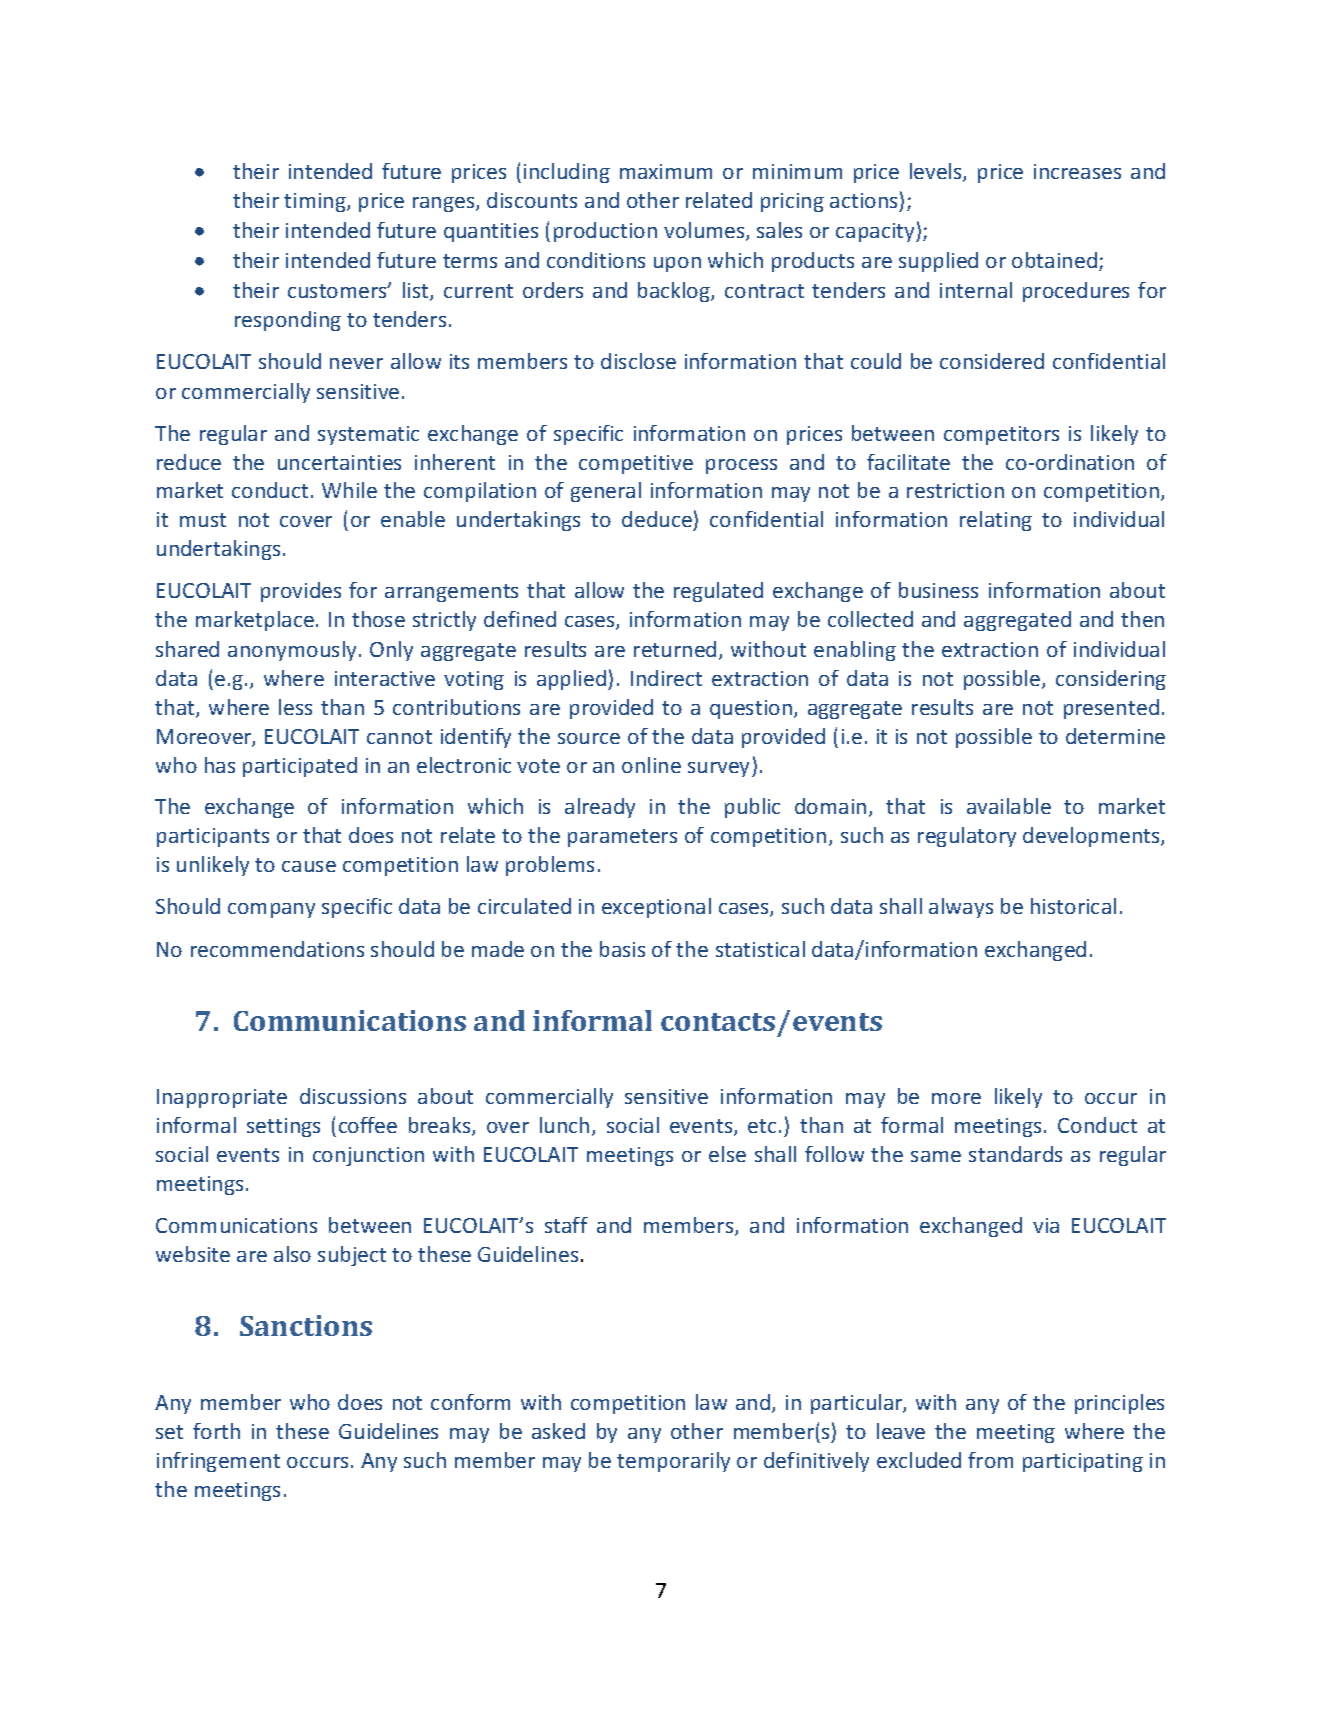 The width and height of the page is (1322, 1711). I want to click on business, so click(938, 590).
